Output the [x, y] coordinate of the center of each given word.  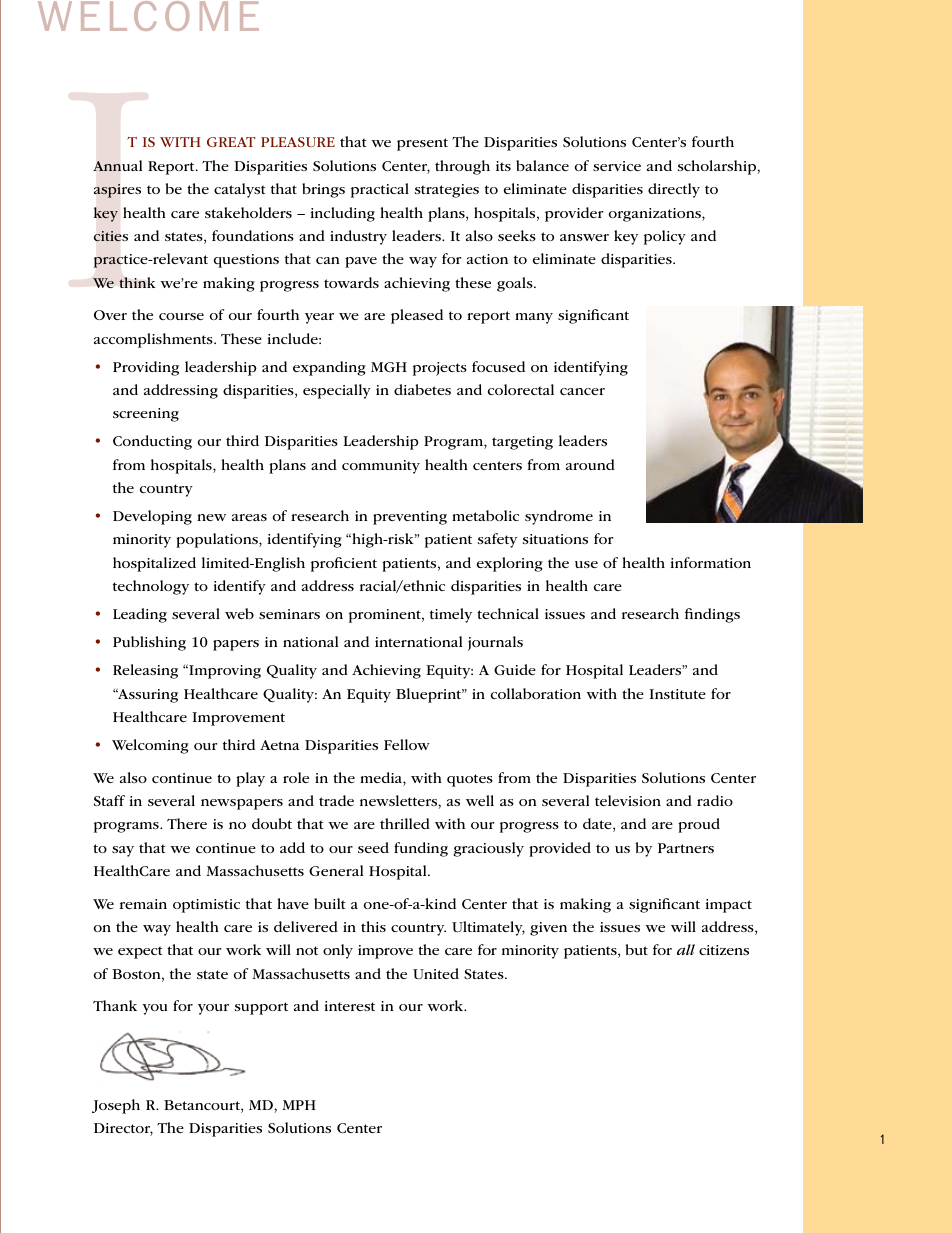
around [590, 464]
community [381, 467]
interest [350, 1006]
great [231, 142]
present [422, 144]
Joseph [116, 1106]
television [628, 800]
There [187, 823]
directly [674, 190]
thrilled [405, 823]
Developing [152, 517]
